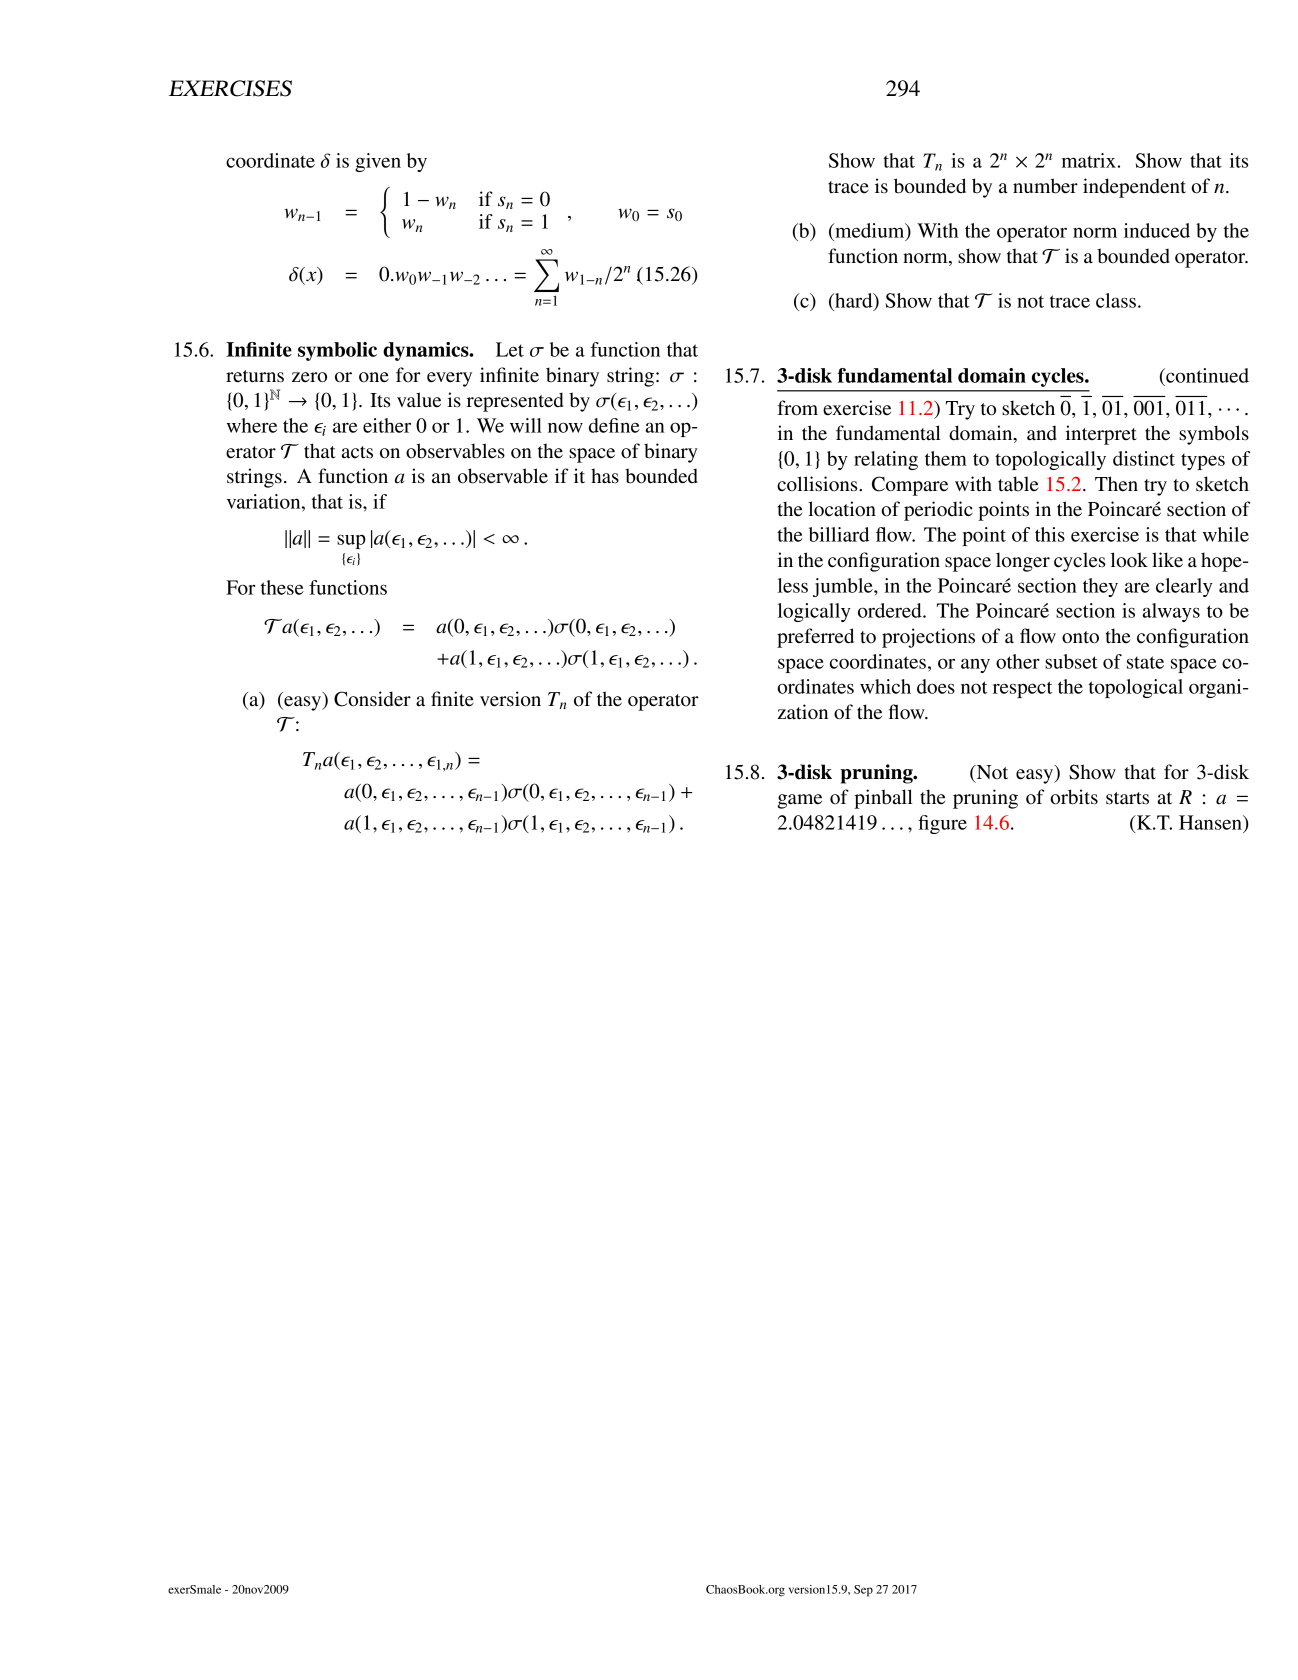 The width and height of the document is (1298, 1680). I want to click on given, so click(378, 162).
